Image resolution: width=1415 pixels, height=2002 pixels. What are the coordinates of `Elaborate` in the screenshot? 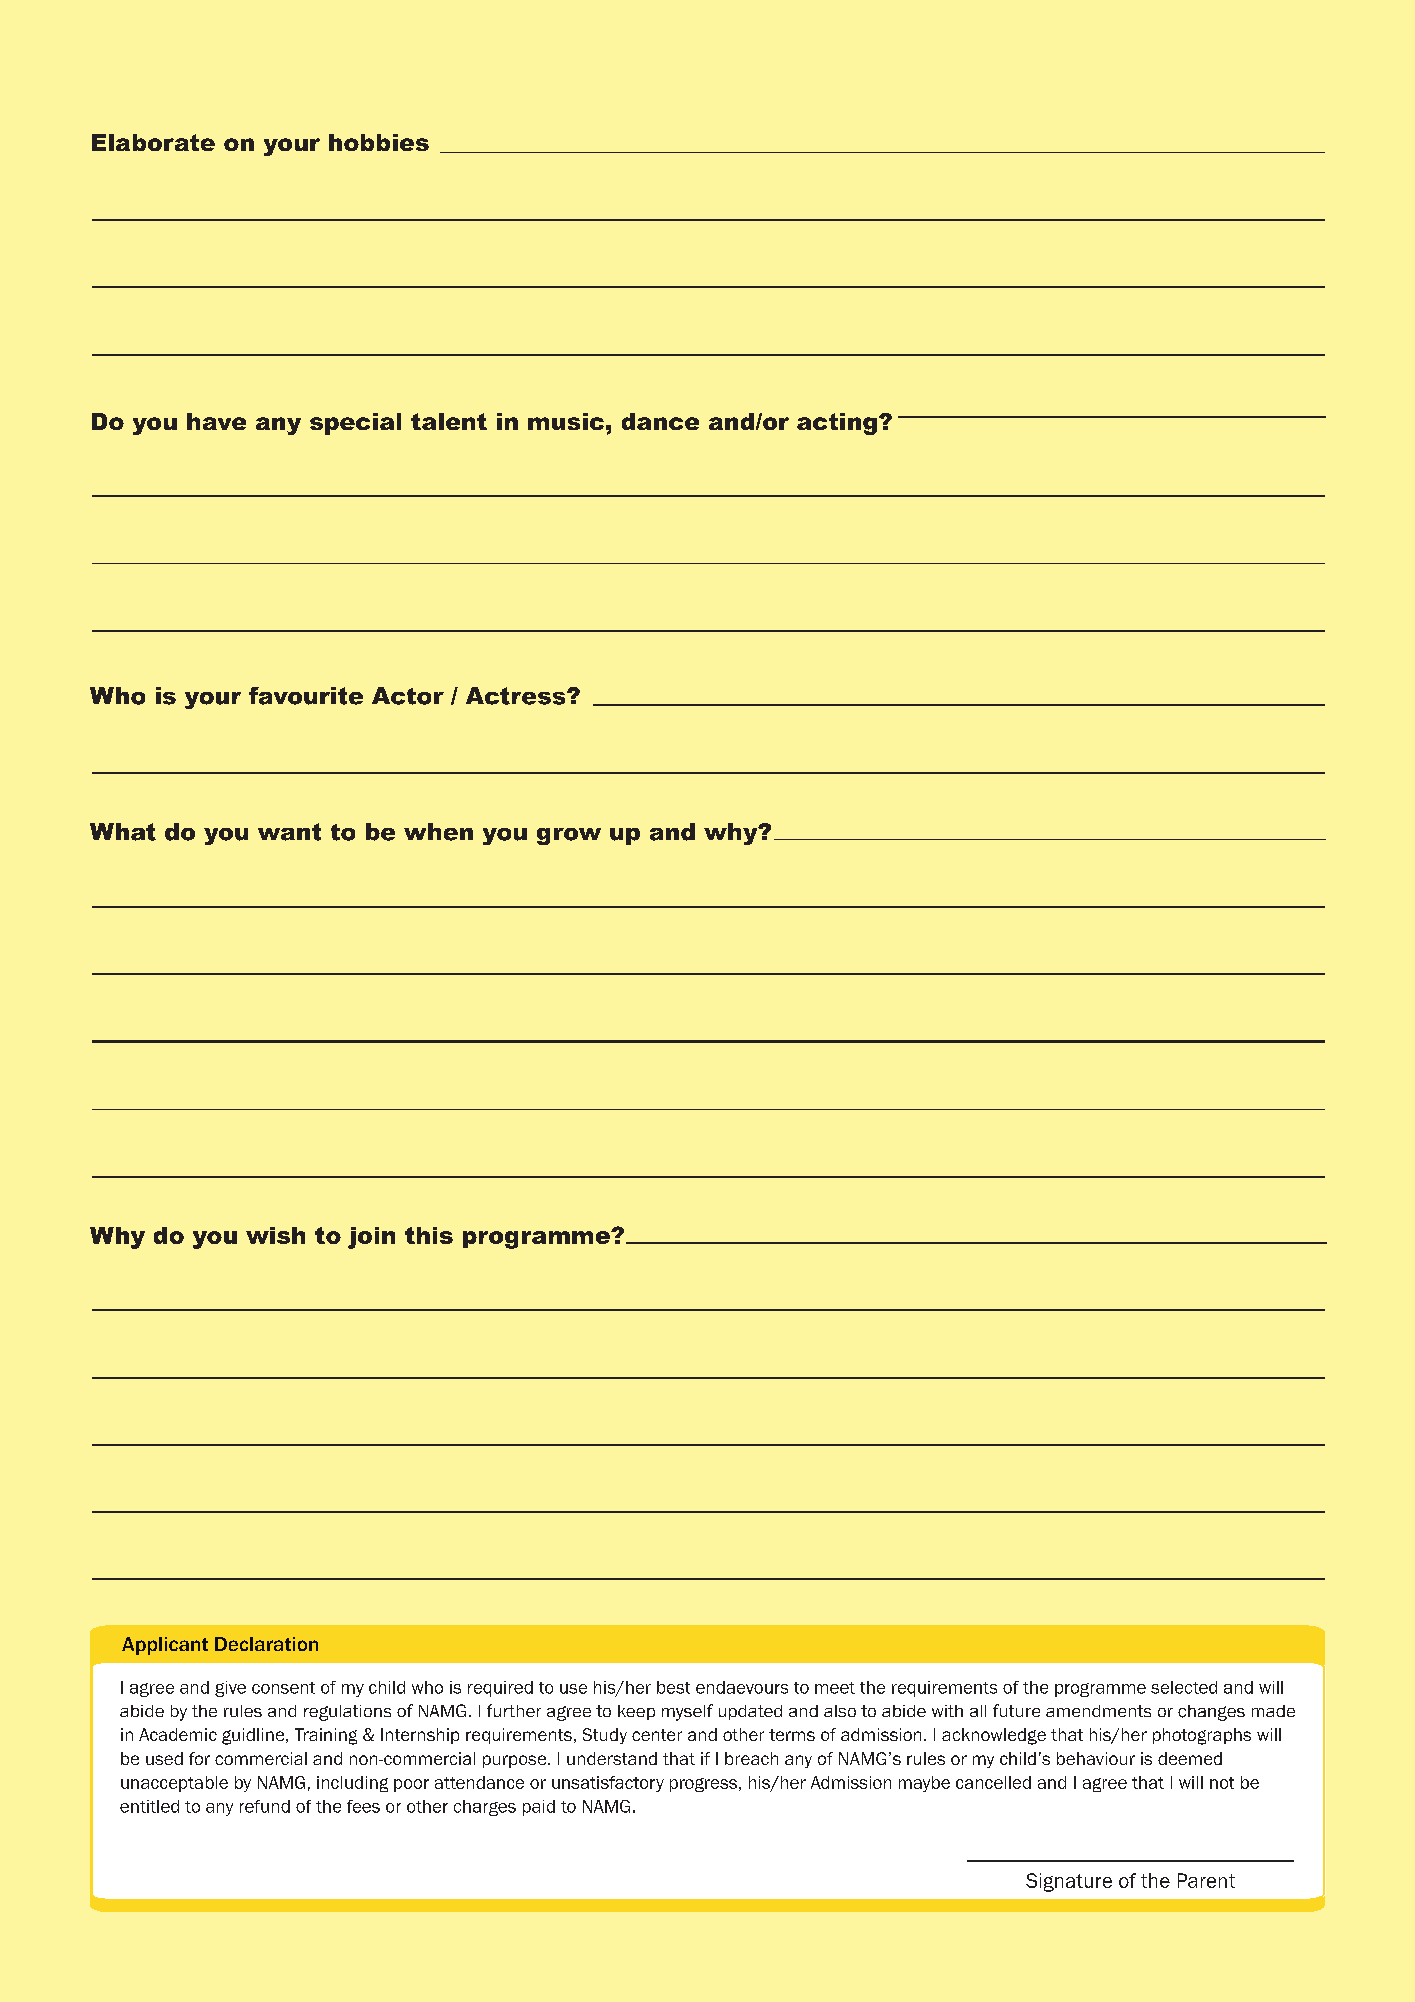 It's located at (153, 142).
